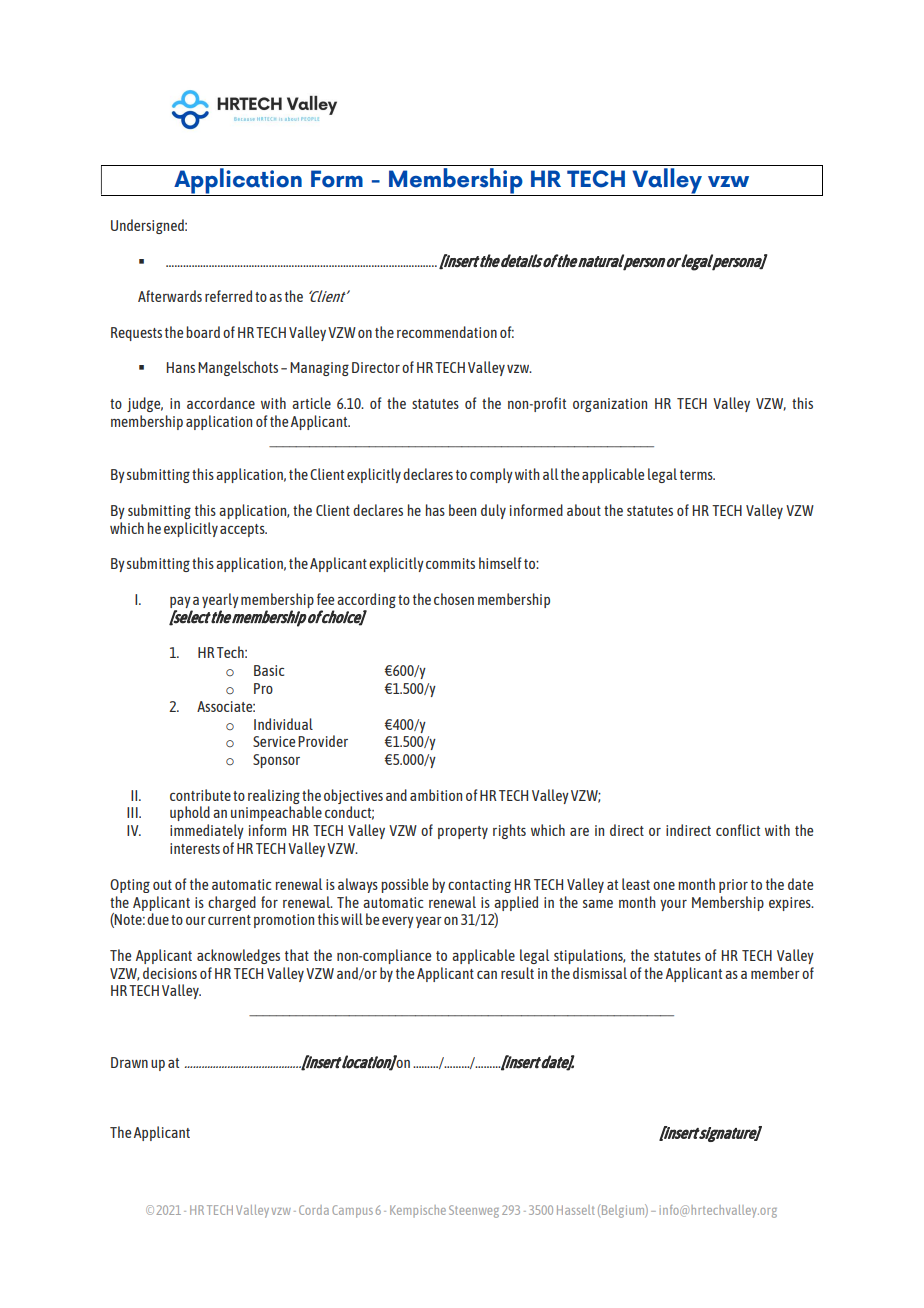  What do you see at coordinates (479, 886) in the screenshot?
I see `contacting` at bounding box center [479, 886].
